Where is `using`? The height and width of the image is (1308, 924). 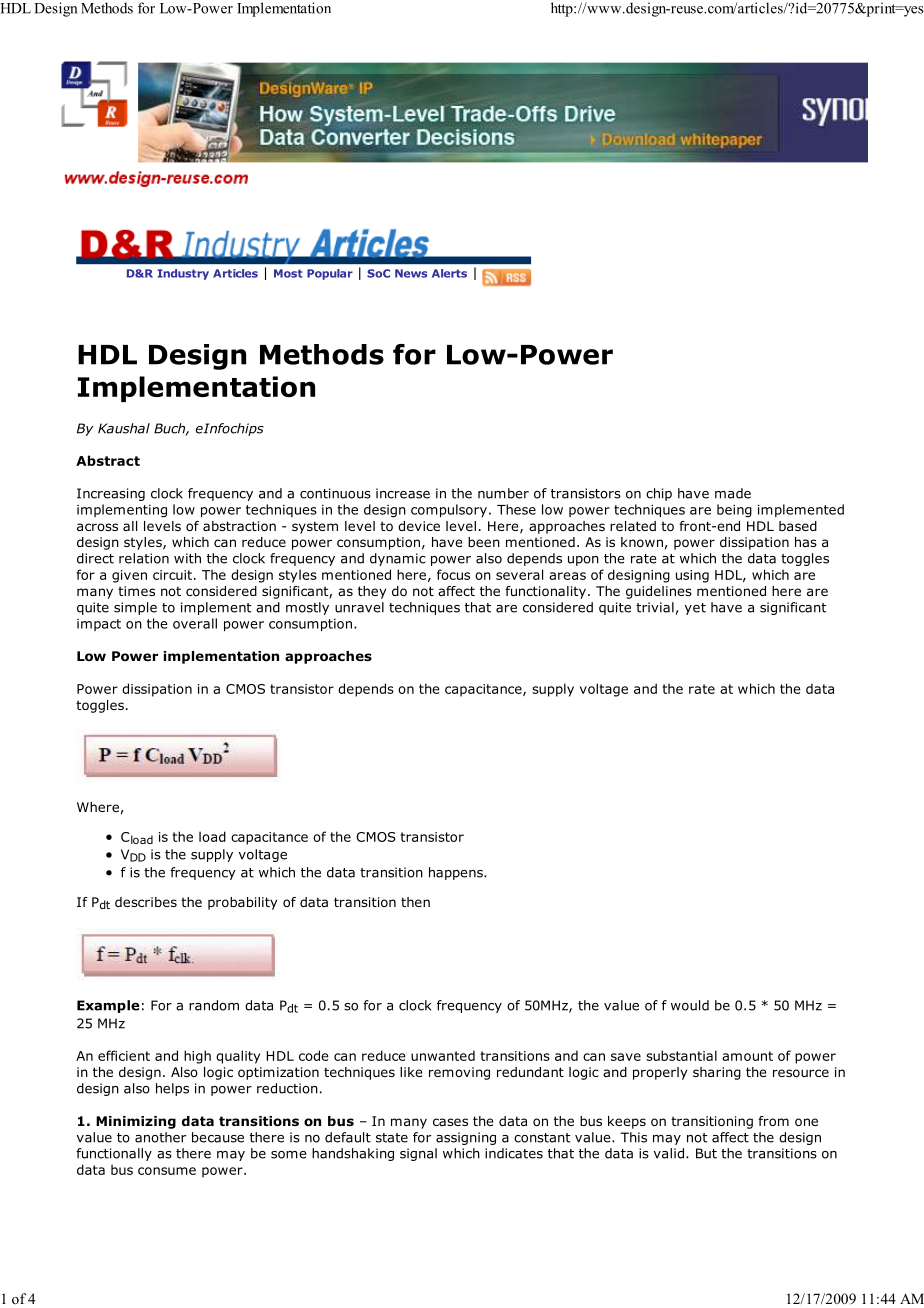 using is located at coordinates (692, 576).
